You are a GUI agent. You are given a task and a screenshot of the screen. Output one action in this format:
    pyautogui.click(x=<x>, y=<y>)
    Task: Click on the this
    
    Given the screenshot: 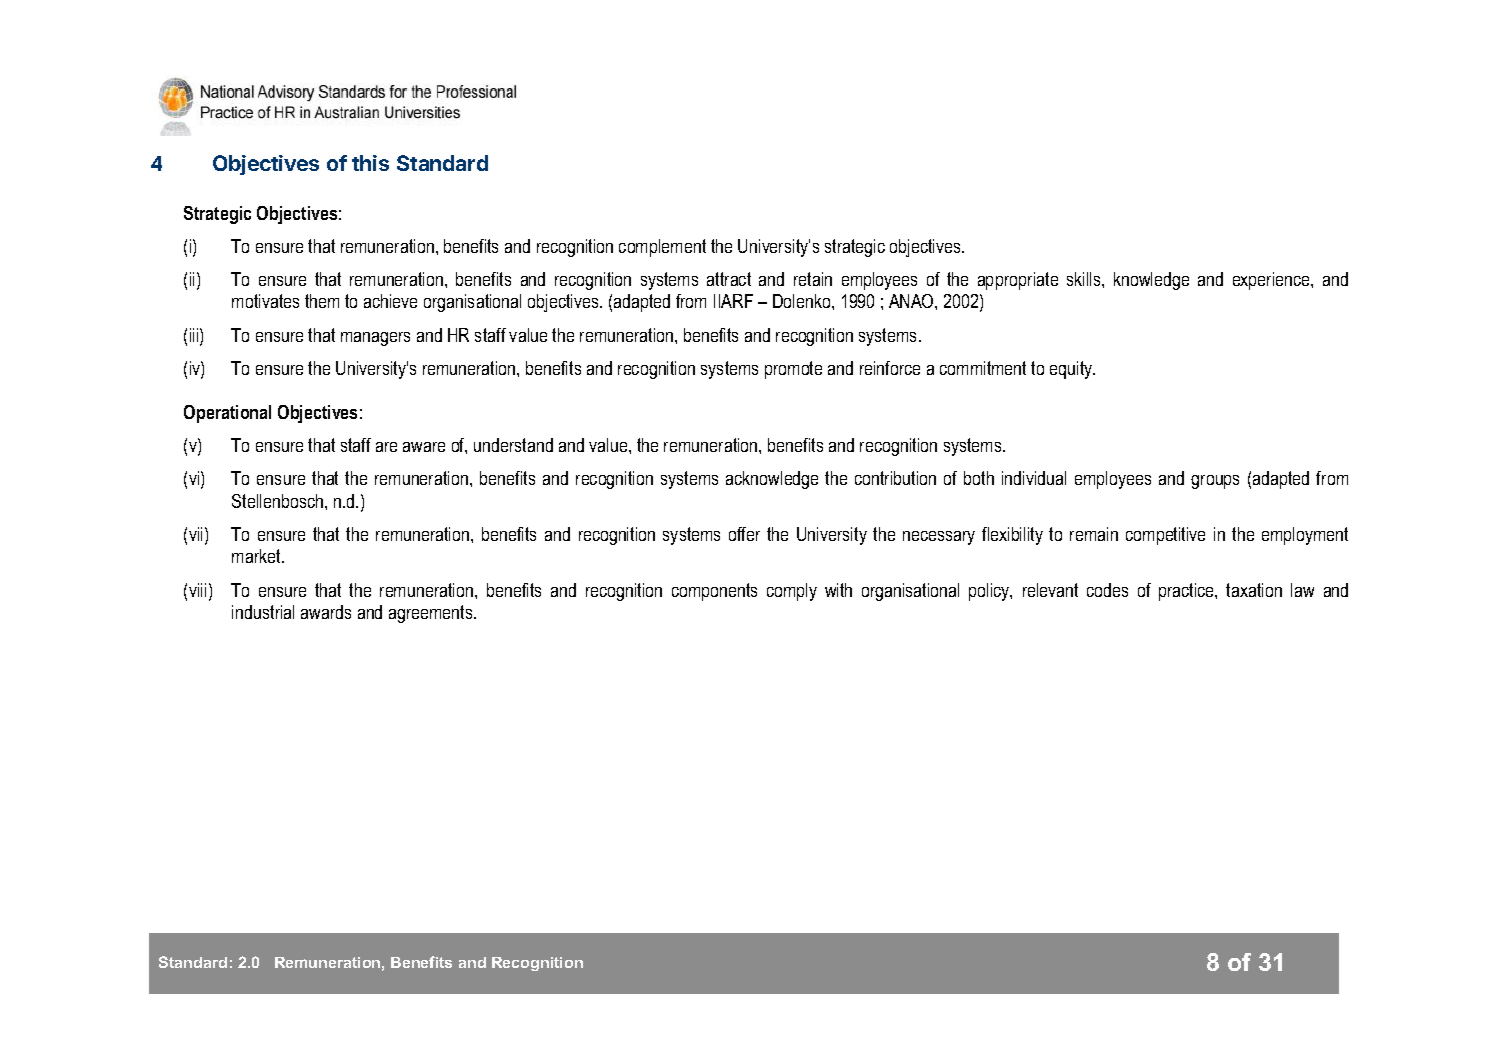 What is the action you would take?
    pyautogui.click(x=370, y=163)
